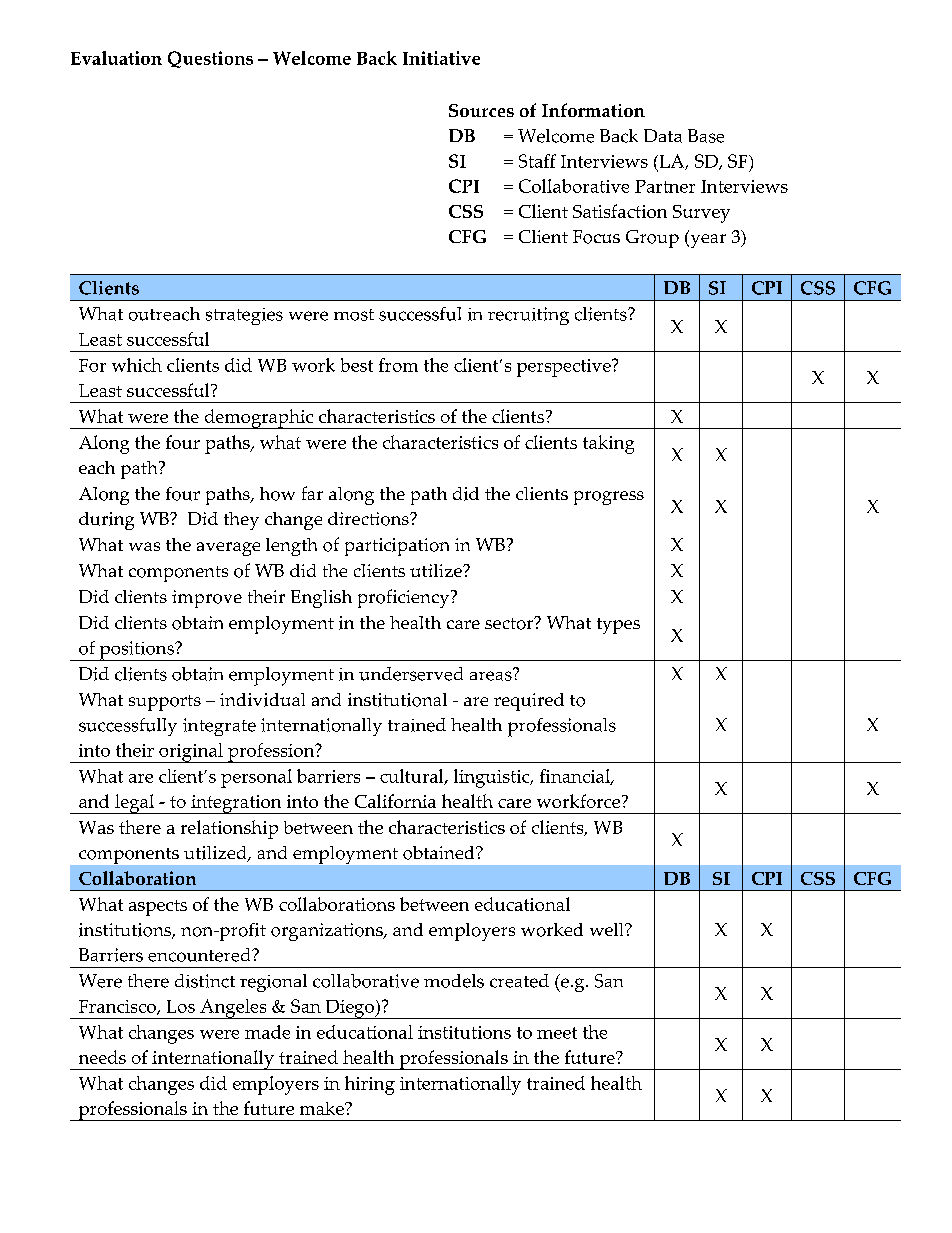 This image has width=952, height=1233. Describe the element at coordinates (207, 599) in the image. I see `improve` at that location.
